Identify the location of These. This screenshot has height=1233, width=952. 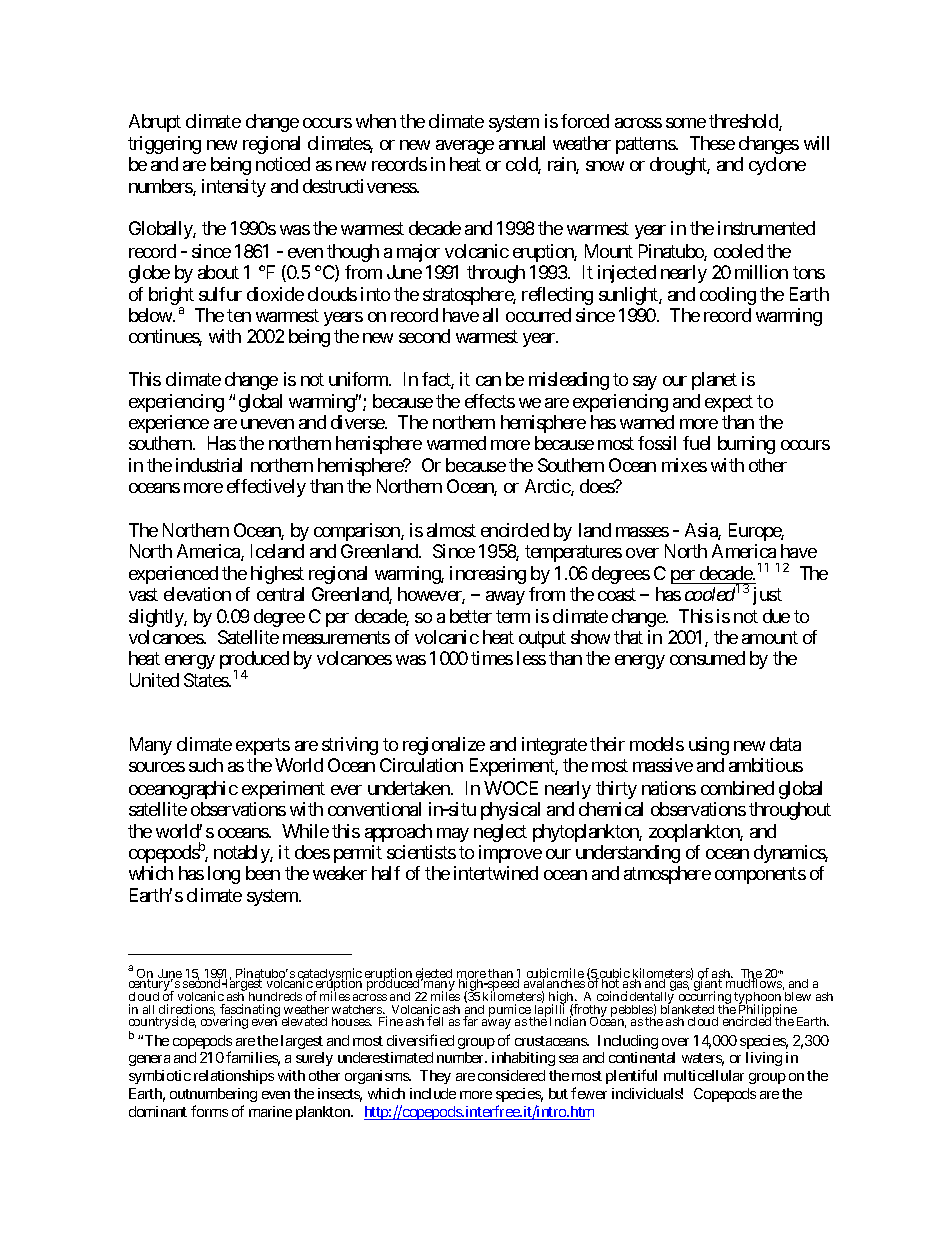
(712, 143).
